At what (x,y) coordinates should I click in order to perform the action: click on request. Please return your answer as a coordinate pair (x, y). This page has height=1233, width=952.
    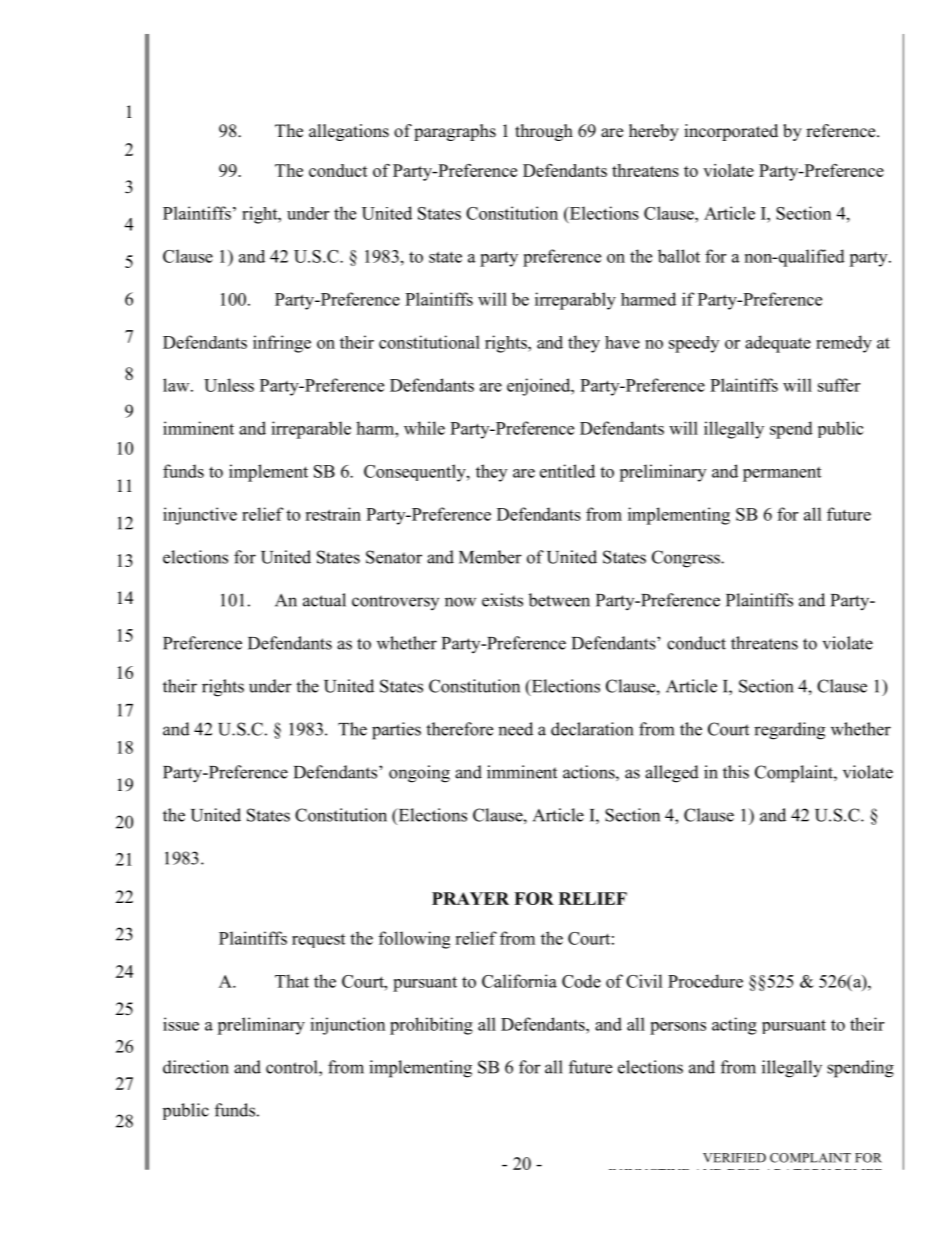
    Looking at the image, I should click on (318, 941).
